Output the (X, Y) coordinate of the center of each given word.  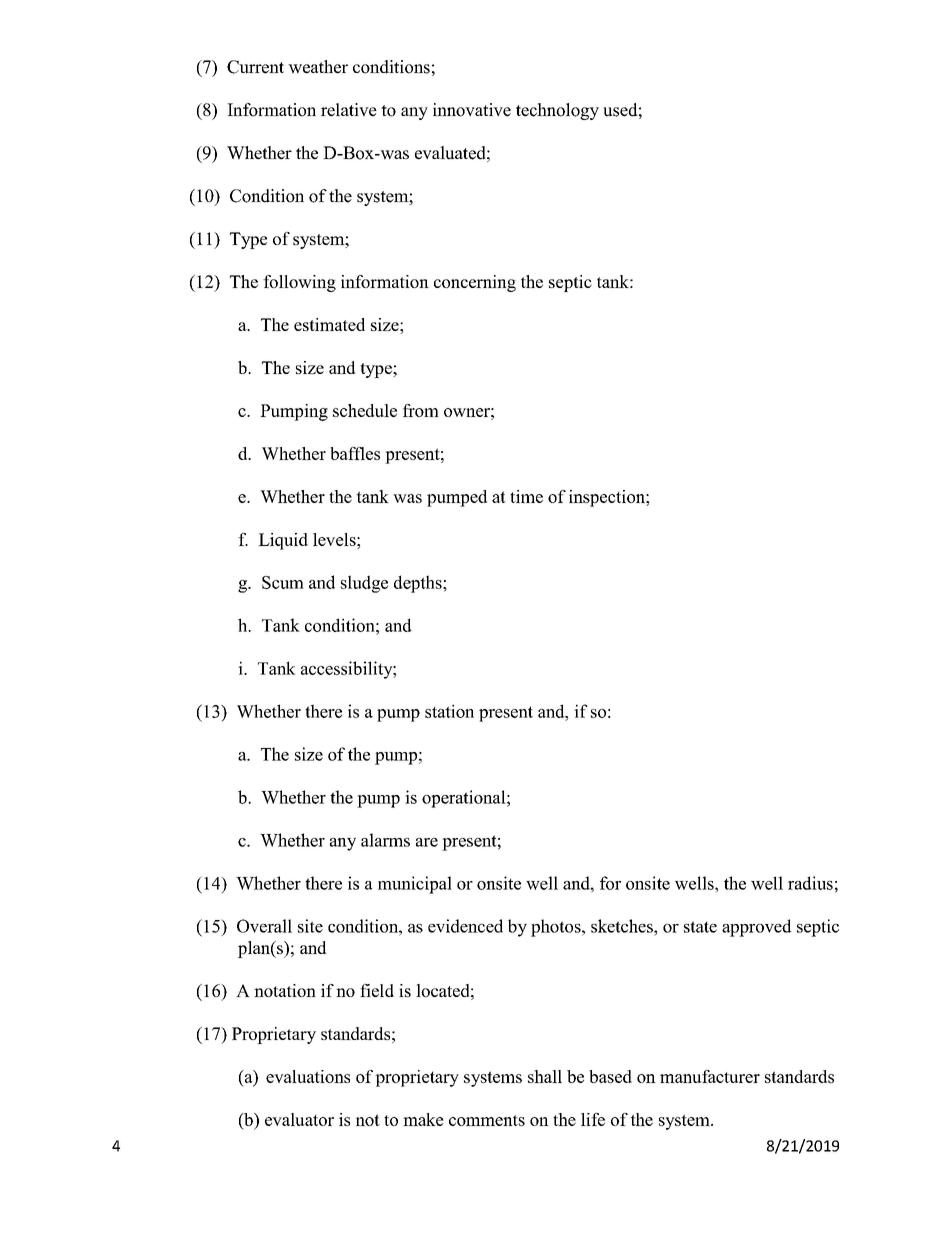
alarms (385, 840)
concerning (475, 283)
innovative (472, 110)
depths (419, 584)
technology (557, 111)
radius (810, 883)
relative (349, 110)
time (526, 496)
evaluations (308, 1076)
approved (757, 928)
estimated (329, 324)
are (427, 842)
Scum (283, 582)
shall (545, 1076)
